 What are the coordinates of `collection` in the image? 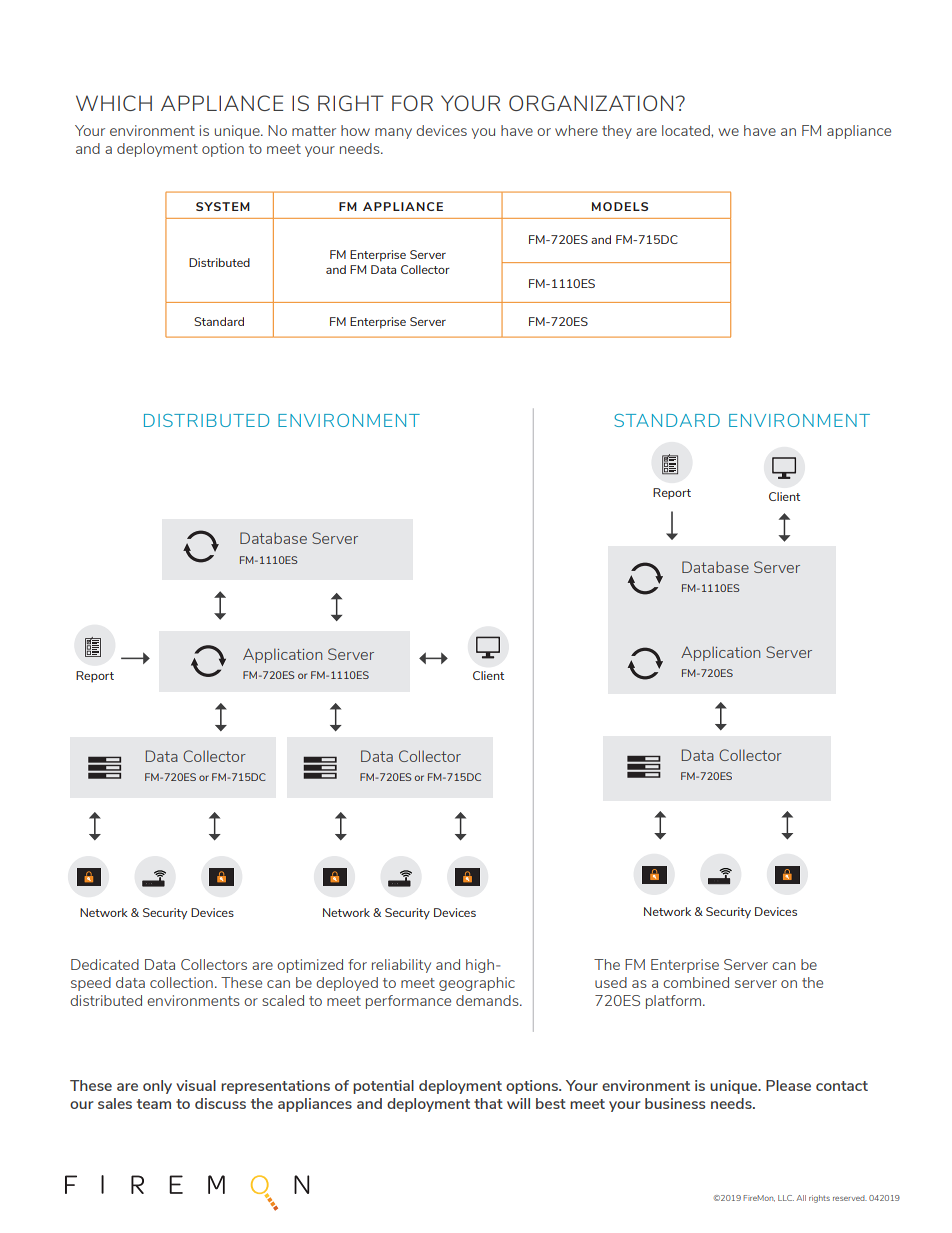 It's located at (181, 982).
